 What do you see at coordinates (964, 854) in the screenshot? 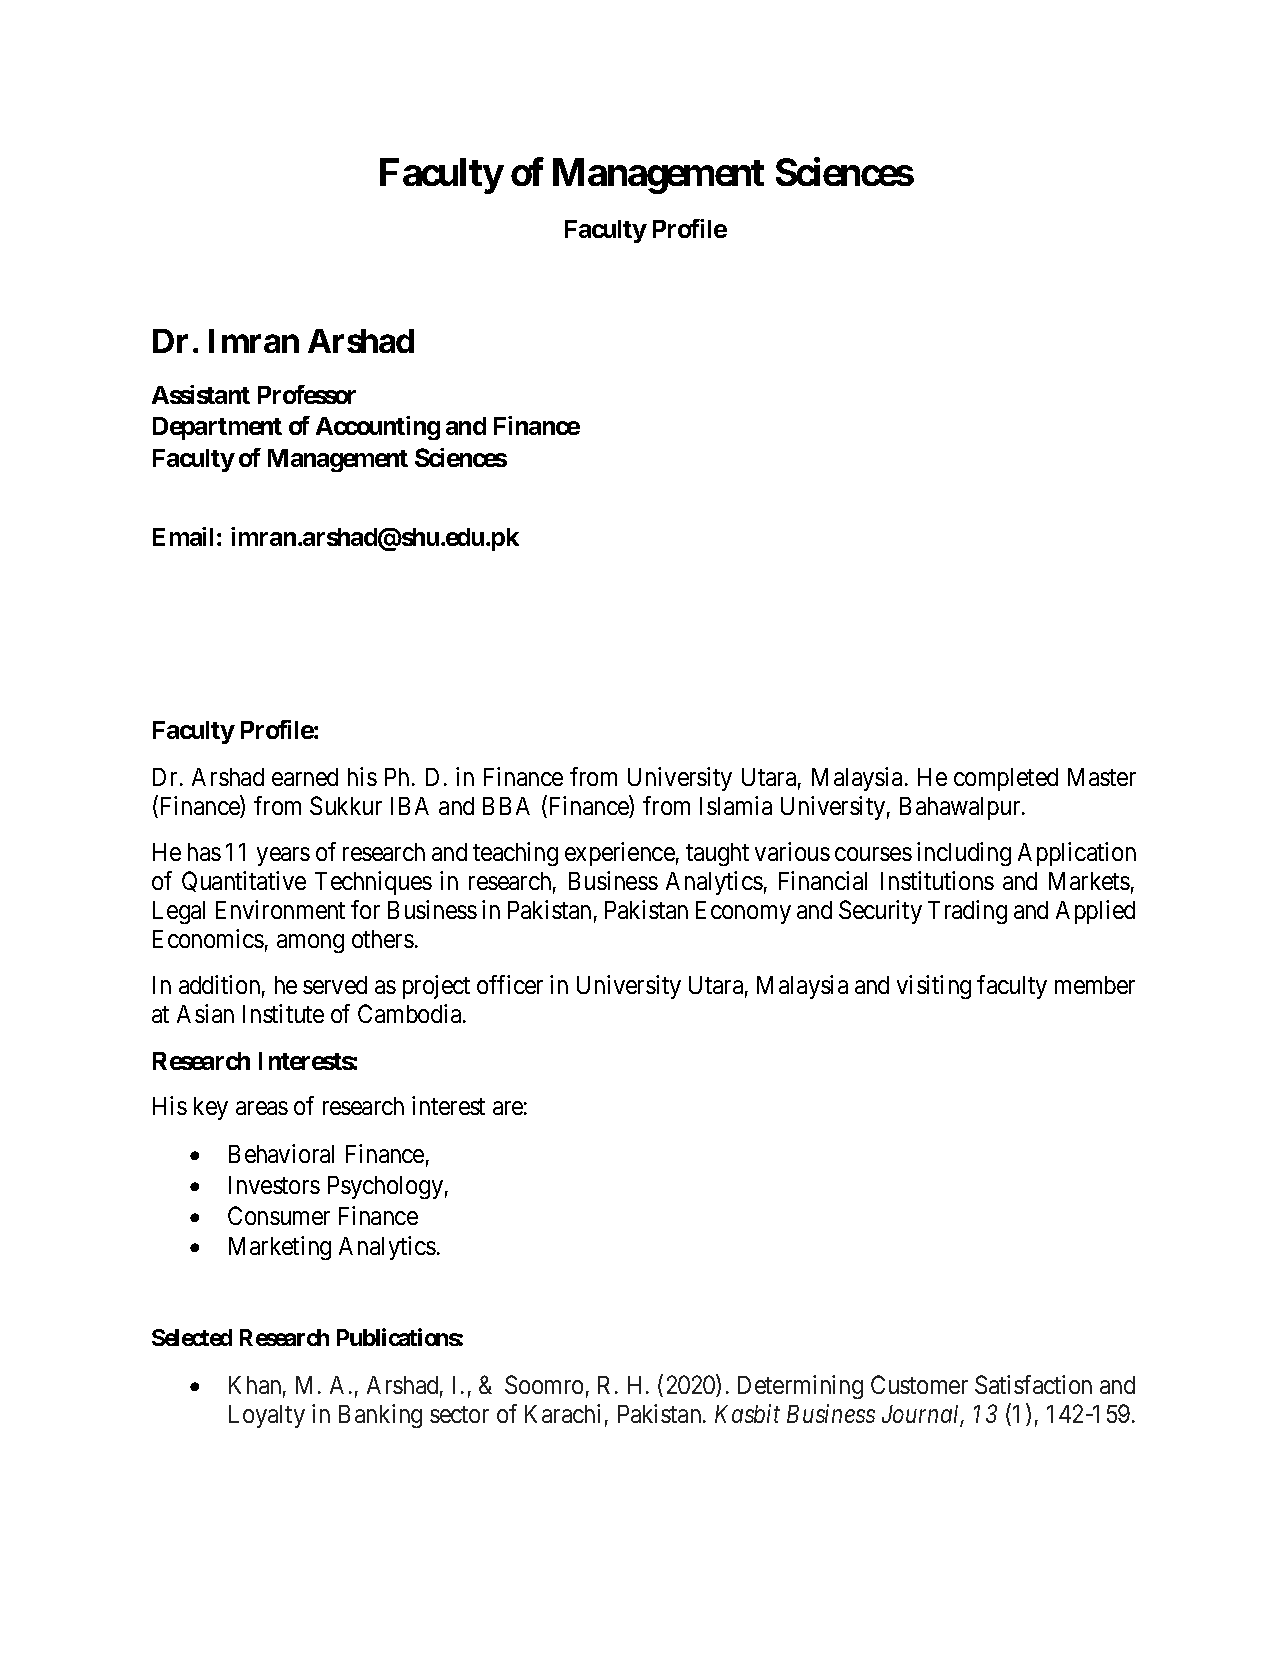
I see `including` at bounding box center [964, 854].
